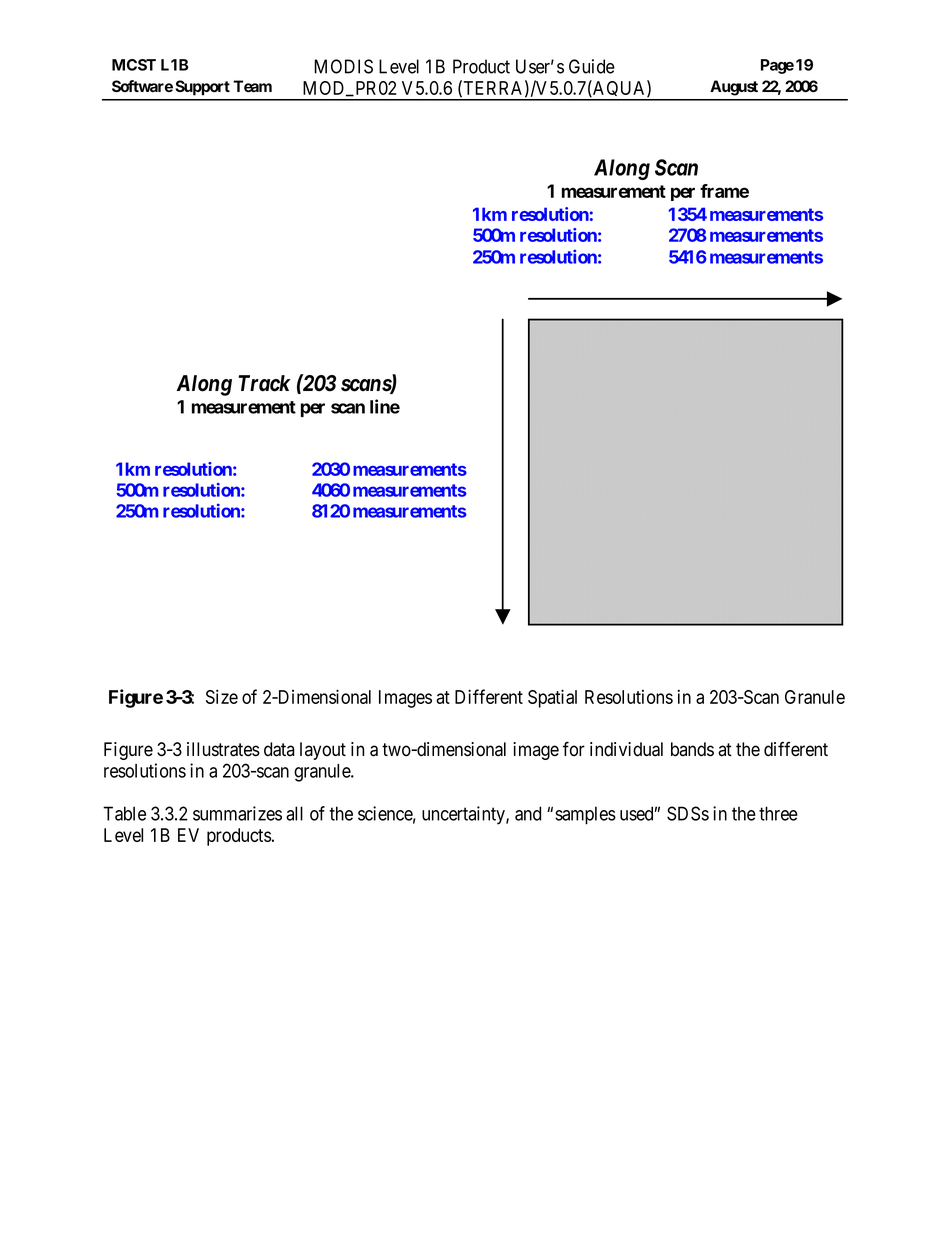 Image resolution: width=952 pixels, height=1233 pixels. What do you see at coordinates (626, 749) in the page?
I see `individual` at bounding box center [626, 749].
